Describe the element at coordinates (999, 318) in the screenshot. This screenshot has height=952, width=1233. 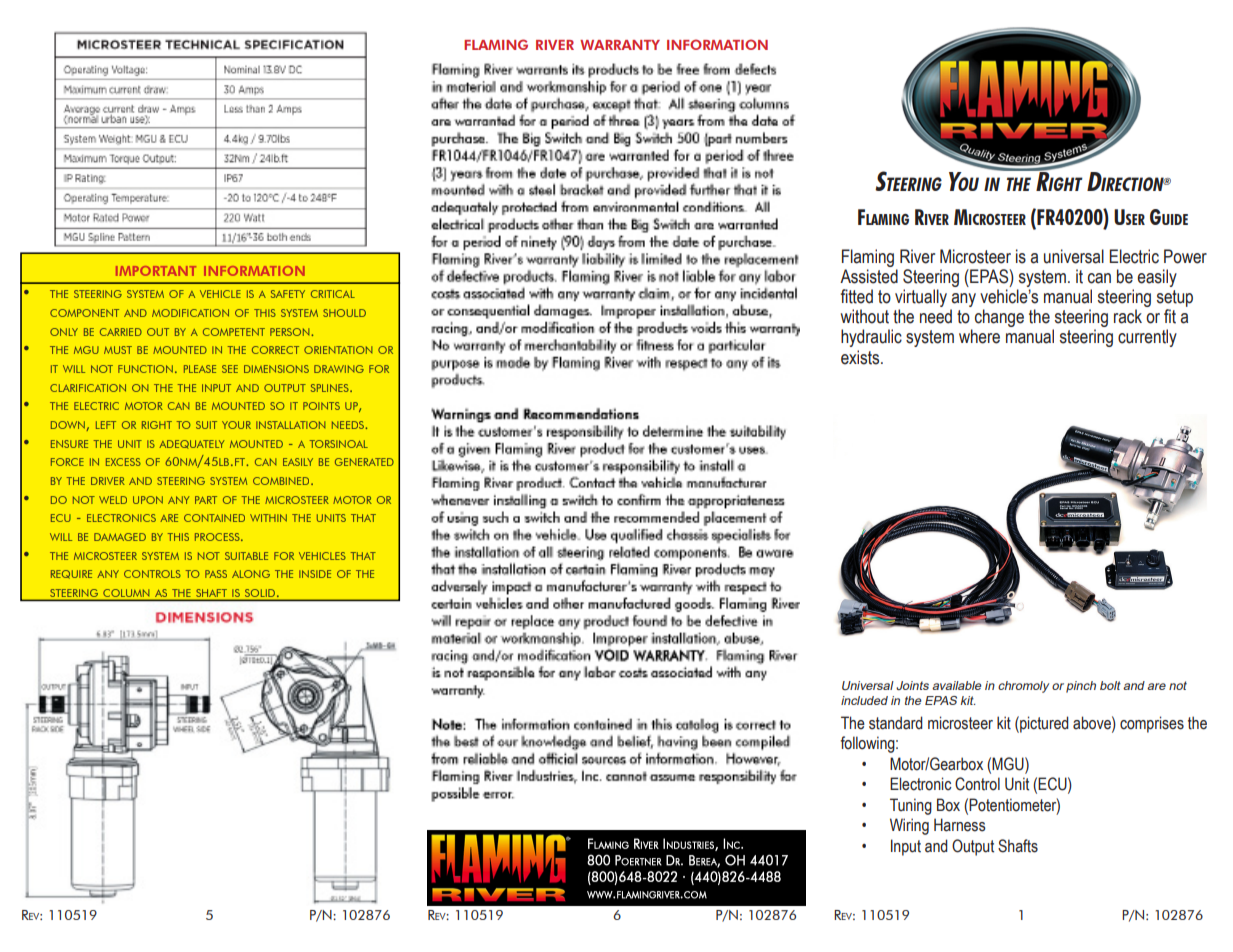
I see `change` at that location.
